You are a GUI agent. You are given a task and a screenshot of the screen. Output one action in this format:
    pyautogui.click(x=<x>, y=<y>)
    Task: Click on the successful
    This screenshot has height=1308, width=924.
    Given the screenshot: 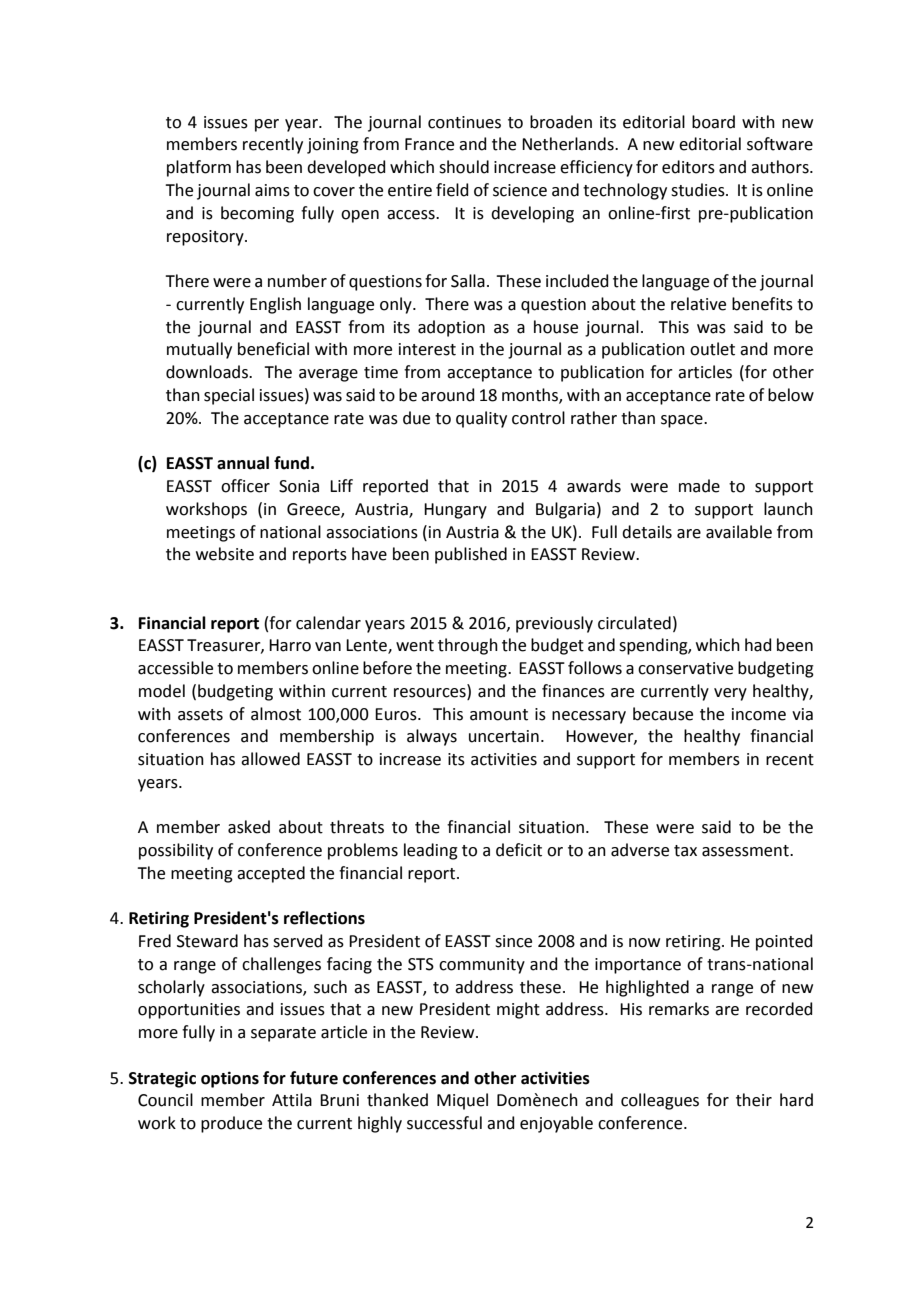 What is the action you would take?
    pyautogui.click(x=444, y=1123)
